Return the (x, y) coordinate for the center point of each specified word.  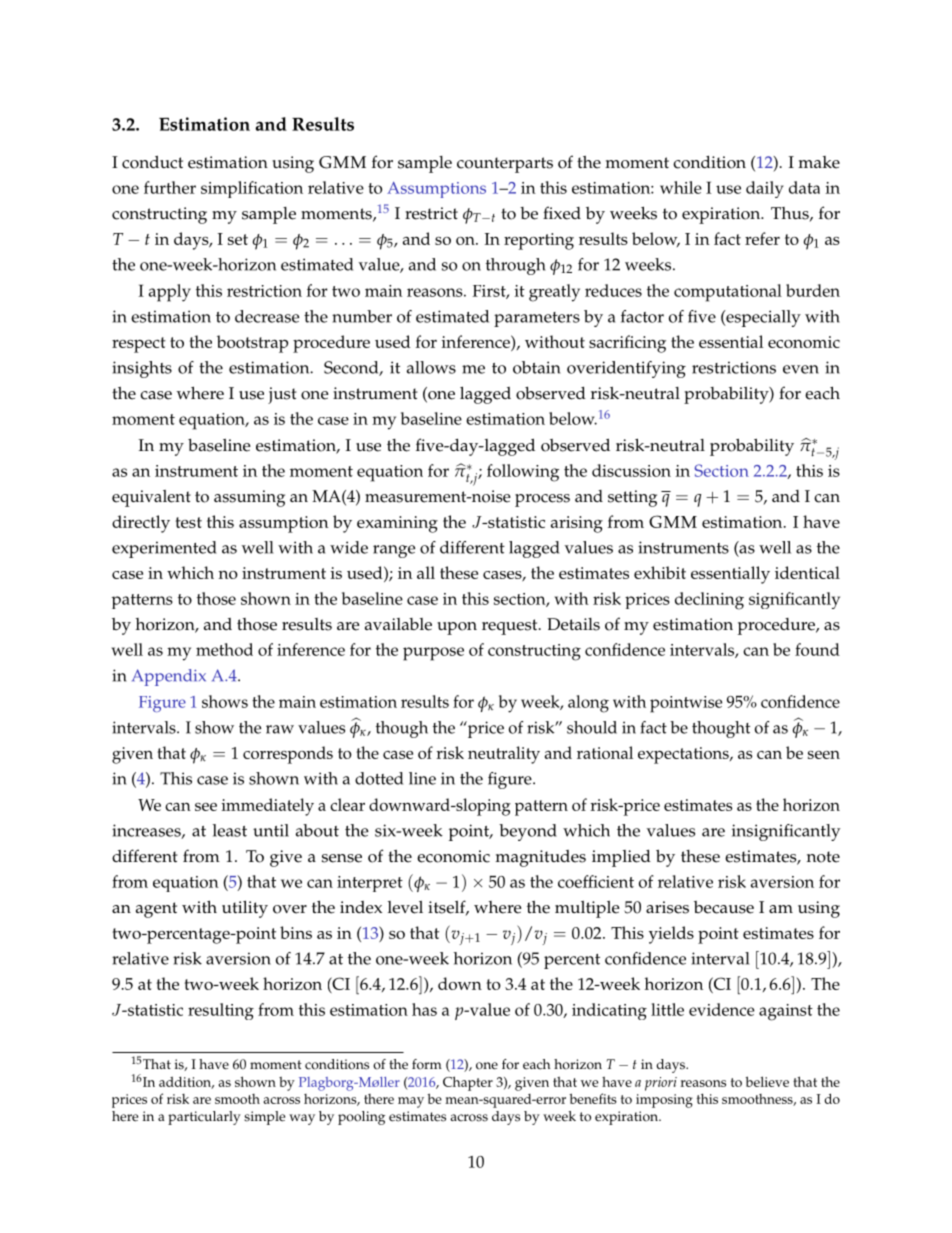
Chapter (468, 1083)
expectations (684, 755)
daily (765, 189)
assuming (249, 498)
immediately (267, 807)
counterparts (505, 165)
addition (186, 1082)
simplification (252, 189)
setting (632, 498)
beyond (528, 832)
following (523, 473)
